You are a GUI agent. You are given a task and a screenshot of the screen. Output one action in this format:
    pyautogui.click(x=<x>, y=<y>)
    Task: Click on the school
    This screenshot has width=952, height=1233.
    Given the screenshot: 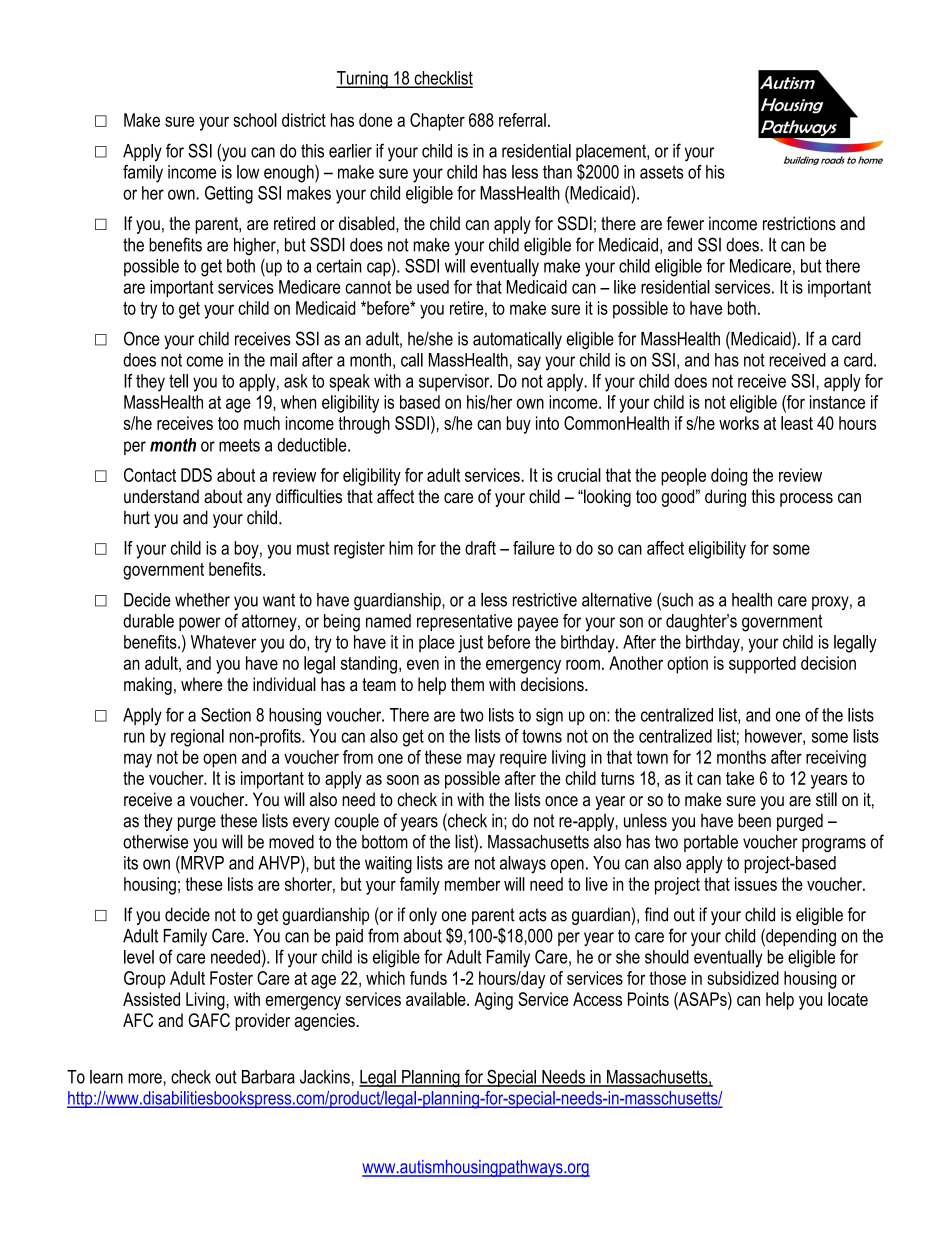 What is the action you would take?
    pyautogui.click(x=255, y=120)
